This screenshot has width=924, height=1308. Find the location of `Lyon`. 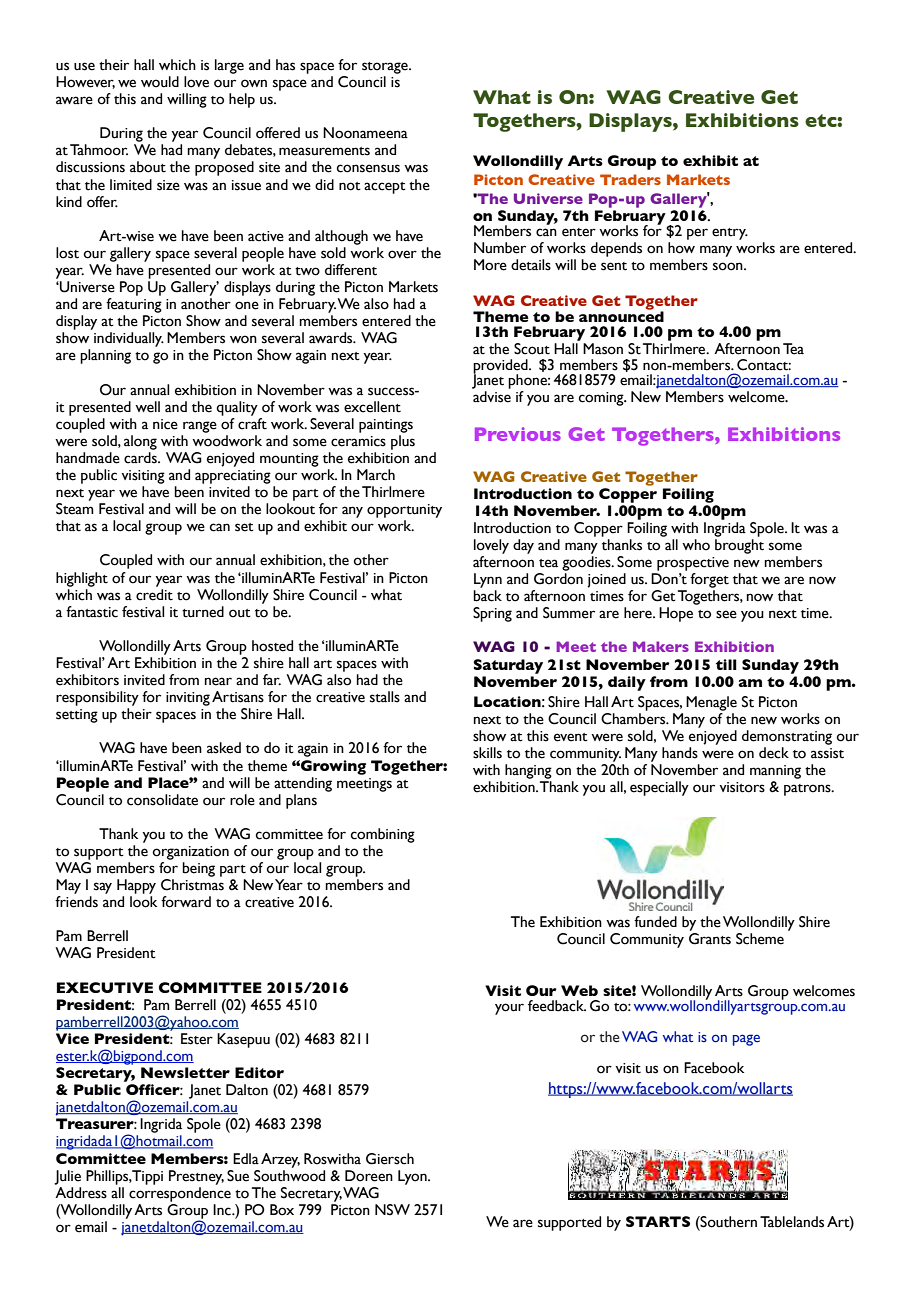

Lyon is located at coordinates (413, 1177).
